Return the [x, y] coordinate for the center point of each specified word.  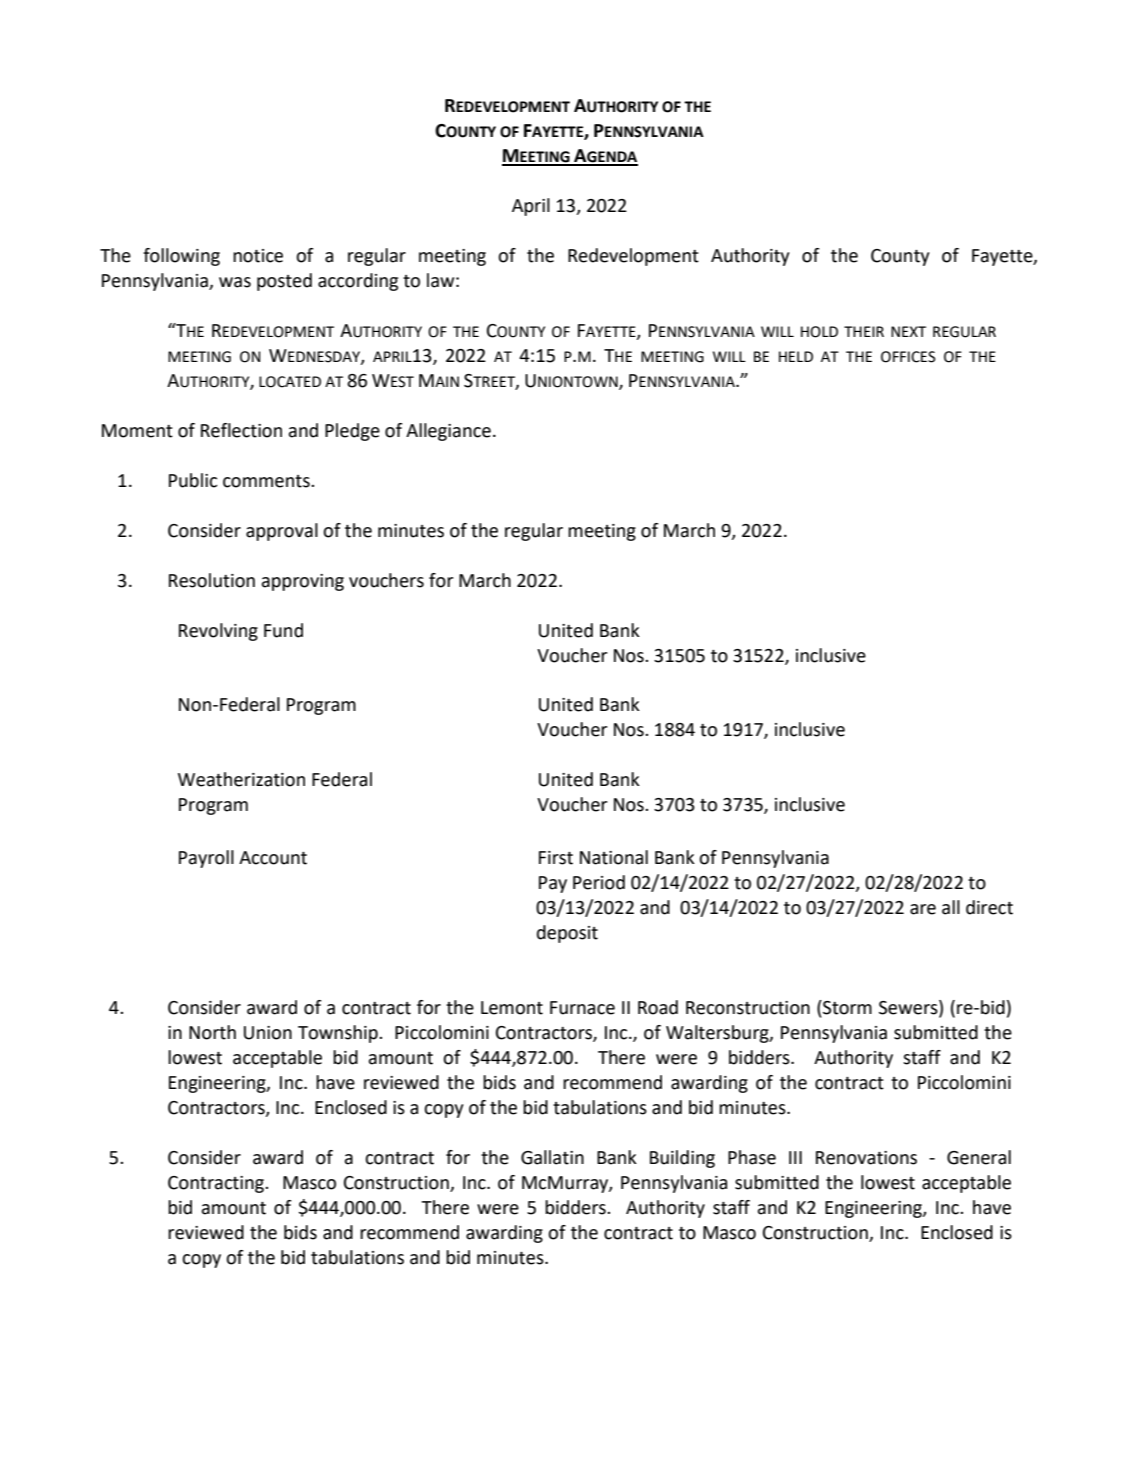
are [923, 909]
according [358, 282]
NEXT [908, 331]
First [556, 858]
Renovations [866, 1158]
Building [682, 1159]
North [212, 1032]
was [235, 282]
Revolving [218, 632]
